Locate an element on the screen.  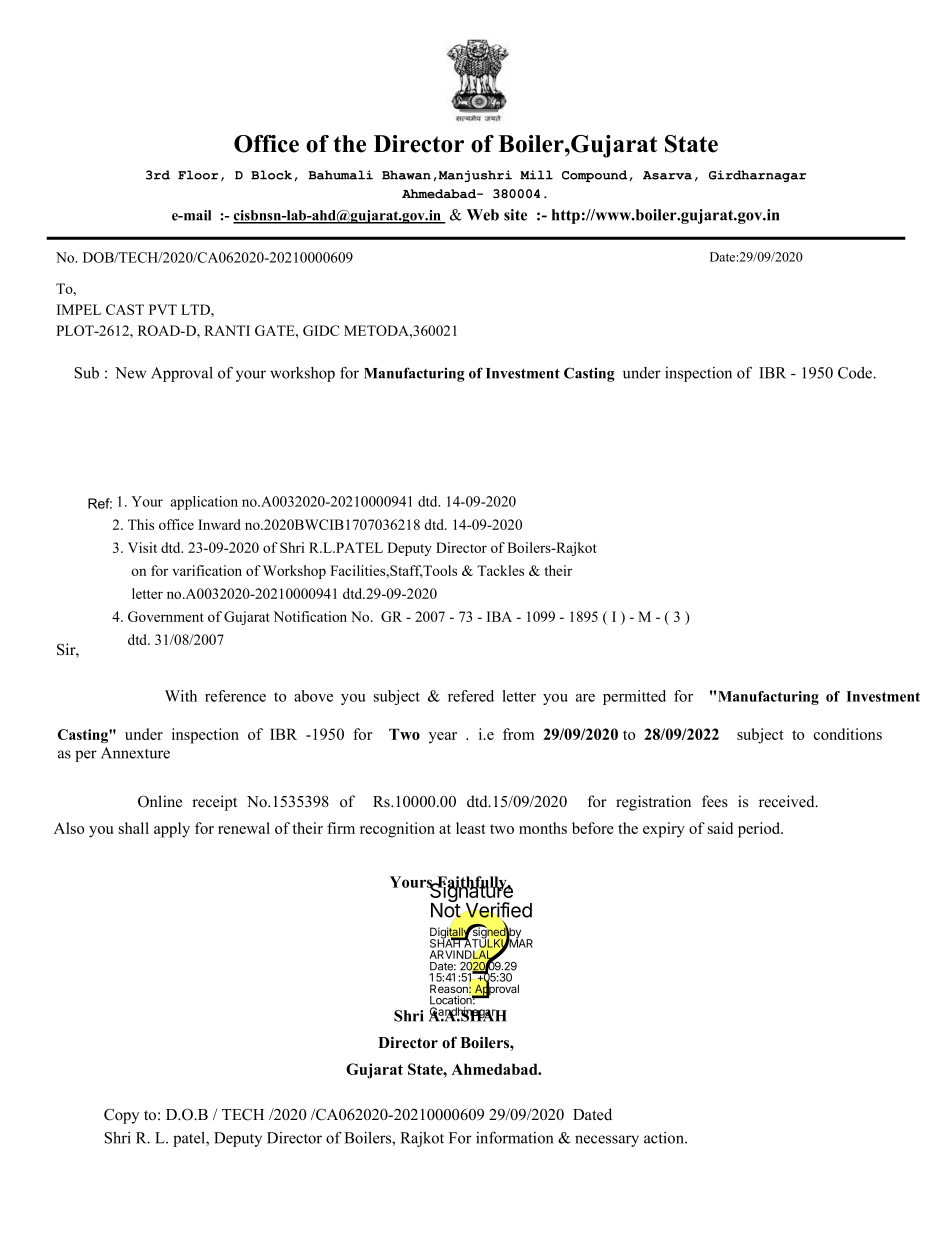
received is located at coordinates (788, 801).
